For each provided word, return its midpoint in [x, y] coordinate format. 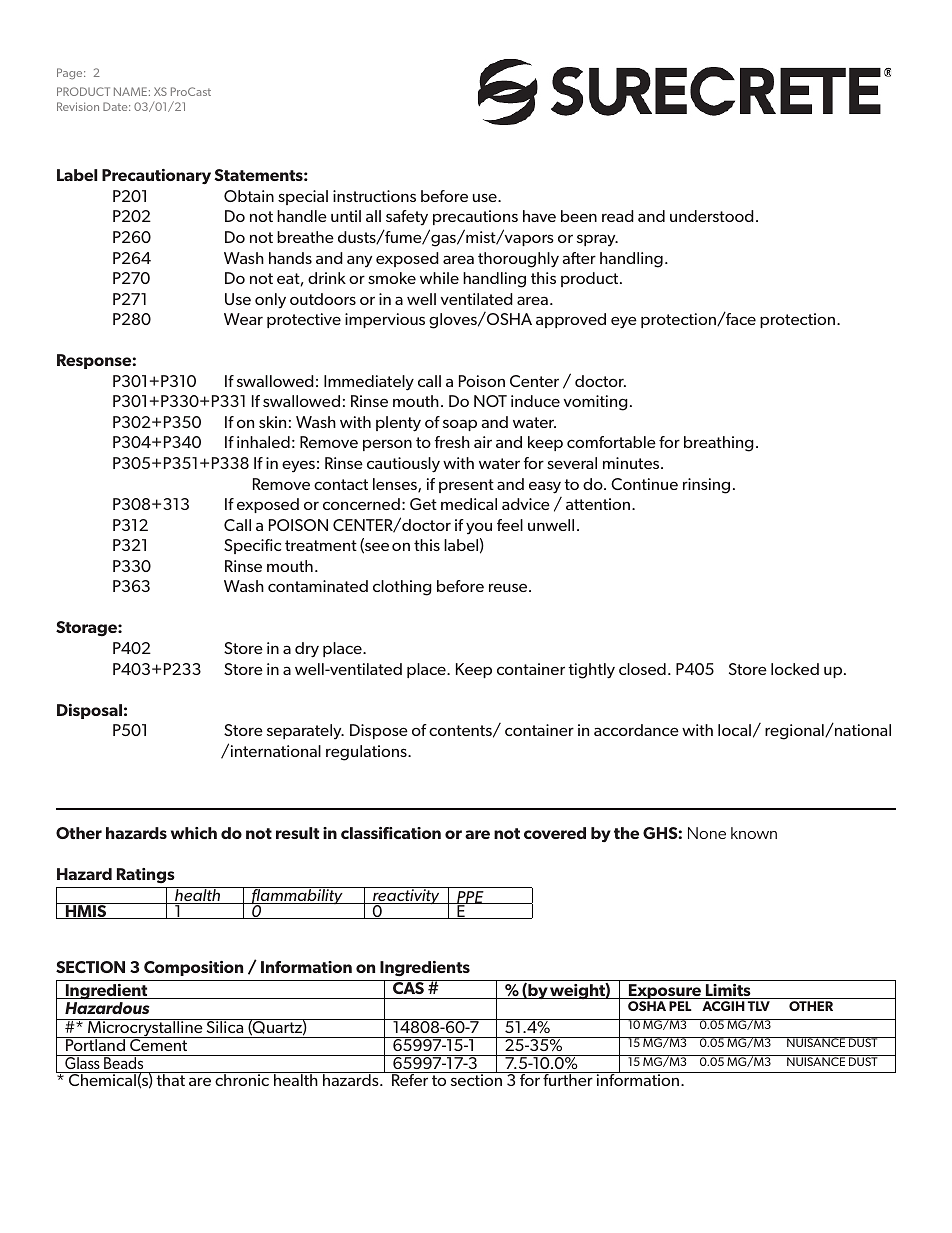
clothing [402, 588]
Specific [252, 546]
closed [642, 669]
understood [712, 216]
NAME [130, 91]
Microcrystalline [145, 1028]
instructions [374, 196]
